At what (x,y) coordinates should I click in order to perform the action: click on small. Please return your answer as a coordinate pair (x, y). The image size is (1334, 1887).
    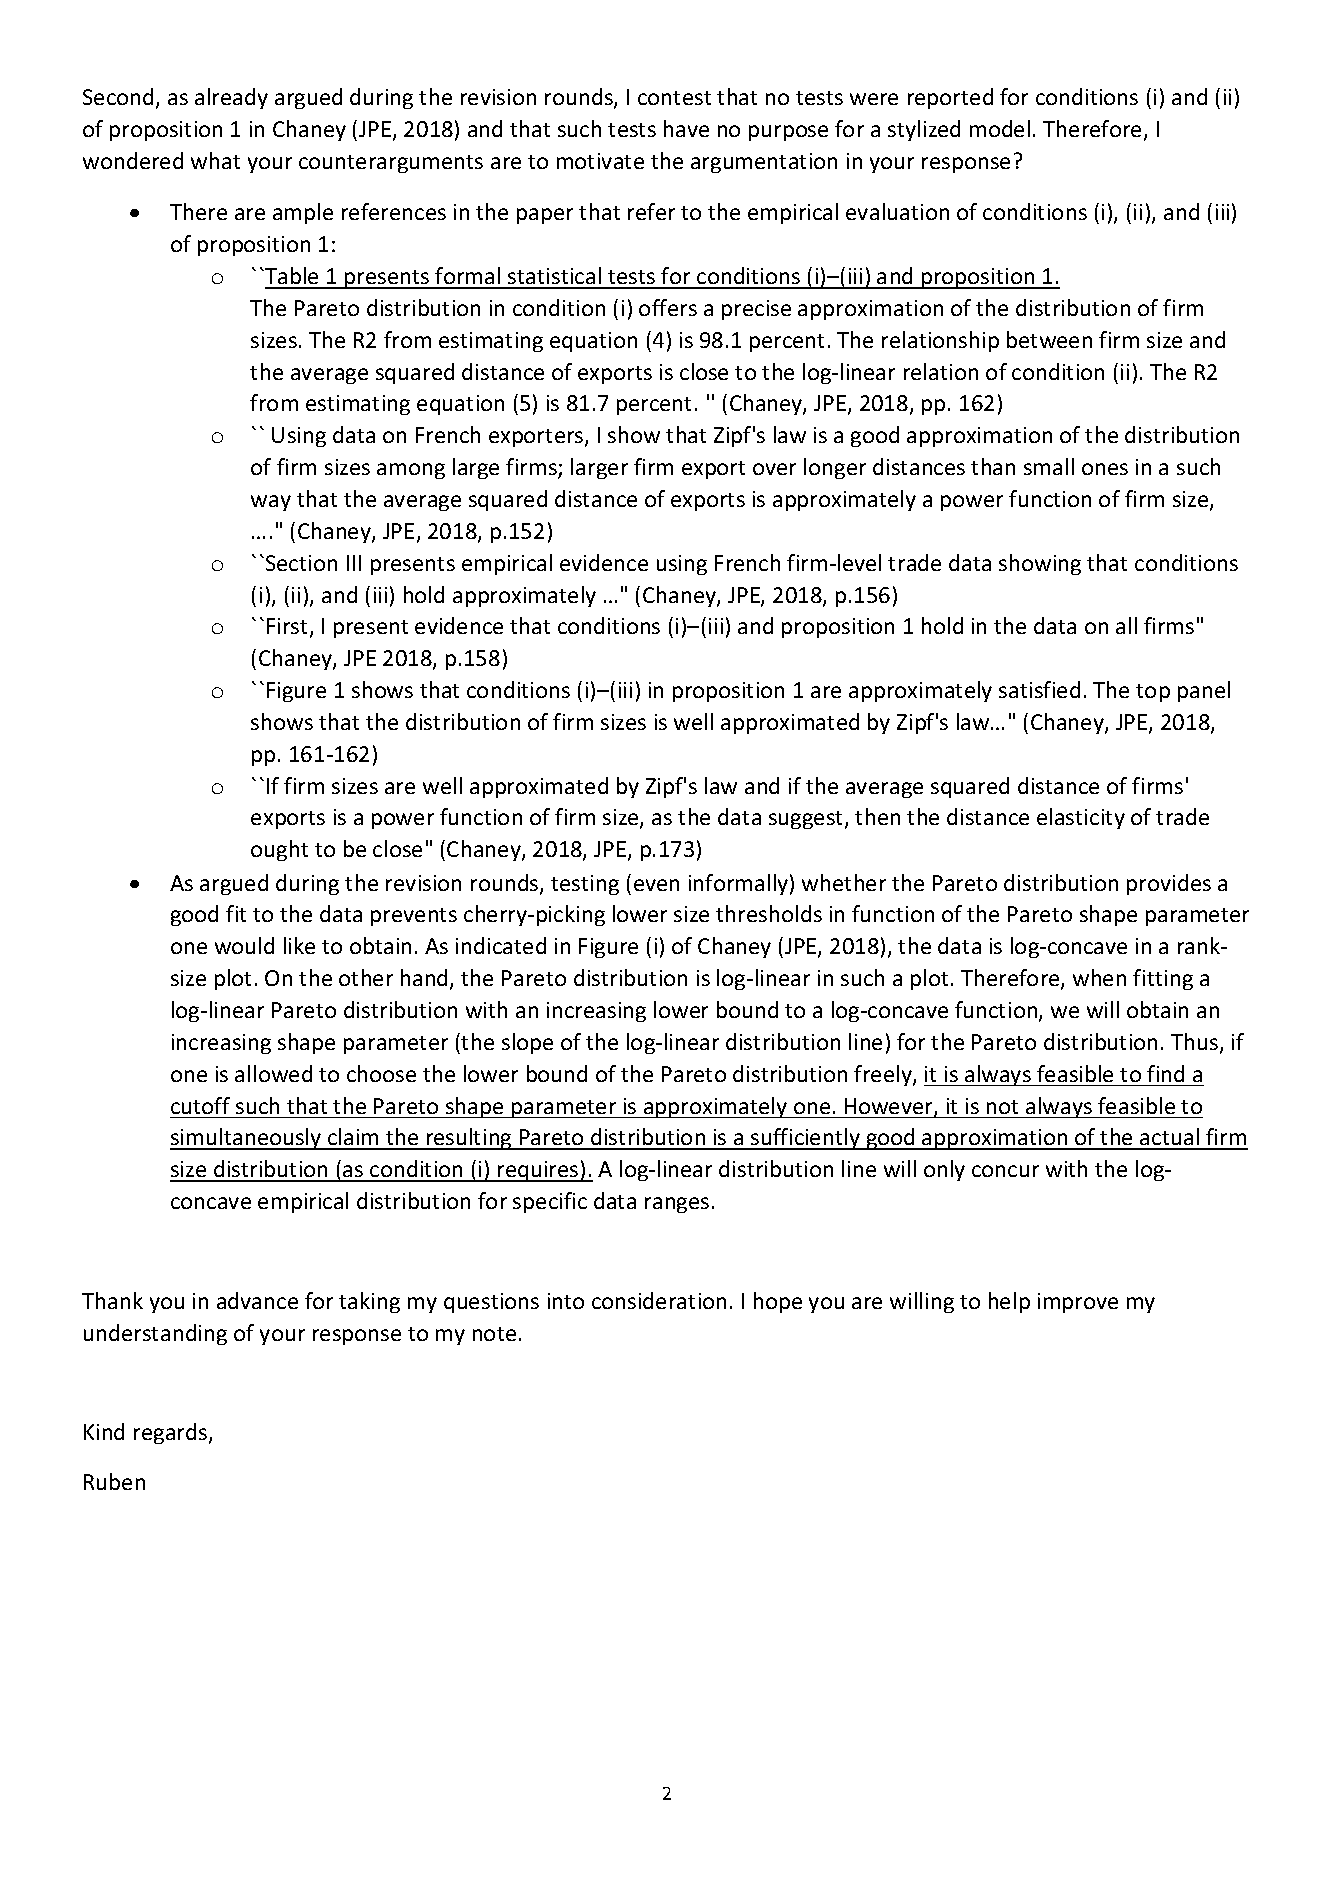
    Looking at the image, I should click on (1049, 466).
